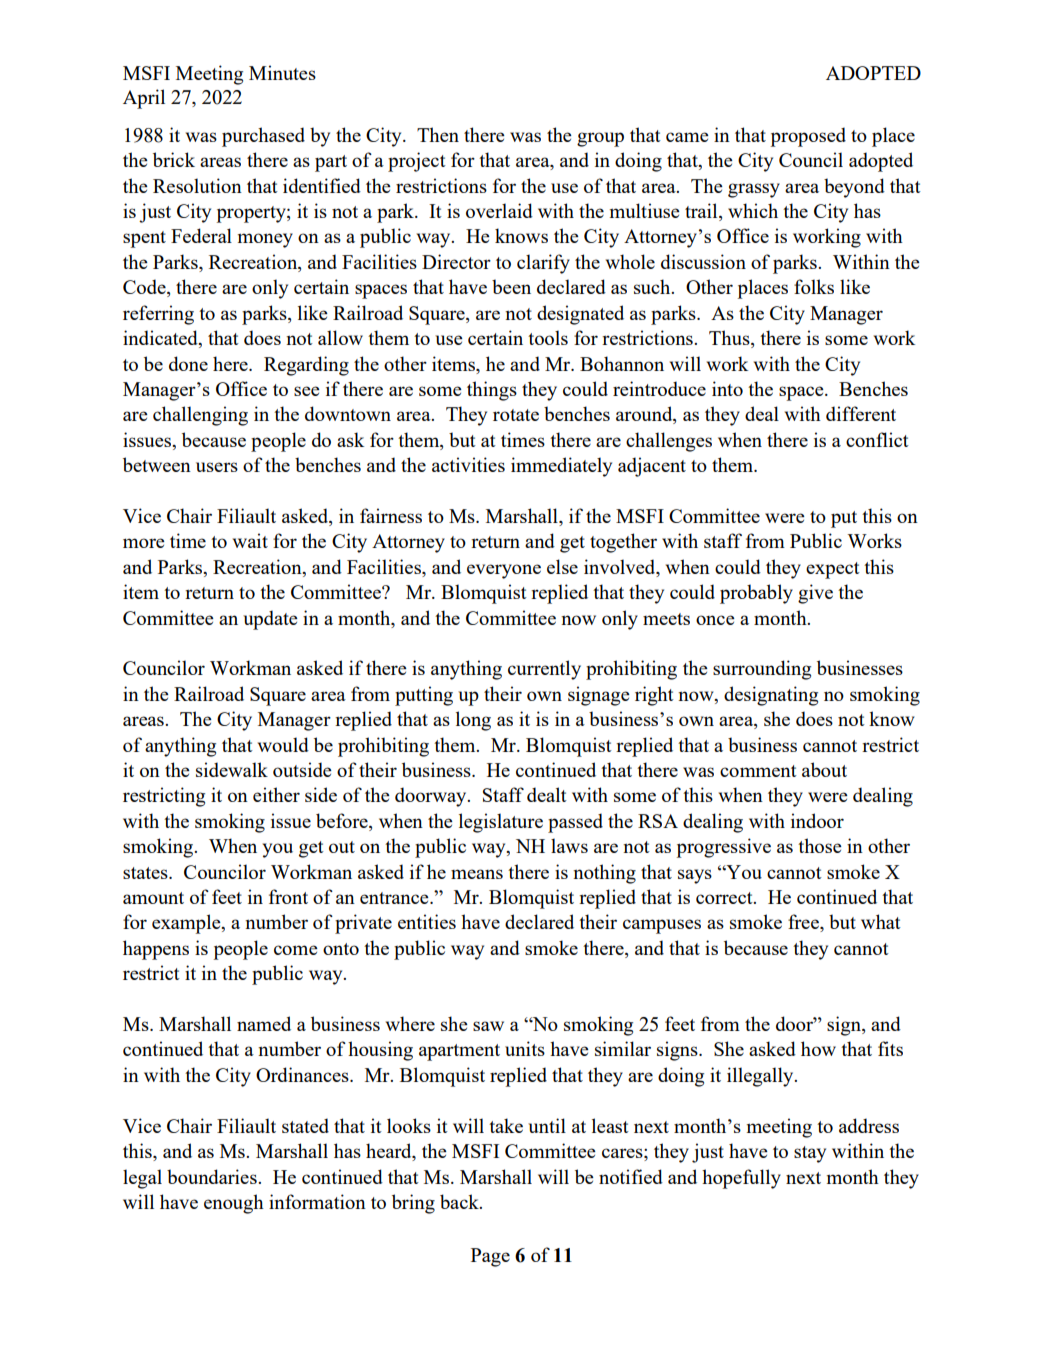 The width and height of the screenshot is (1044, 1351). Describe the element at coordinates (438, 134) in the screenshot. I see `Then` at that location.
